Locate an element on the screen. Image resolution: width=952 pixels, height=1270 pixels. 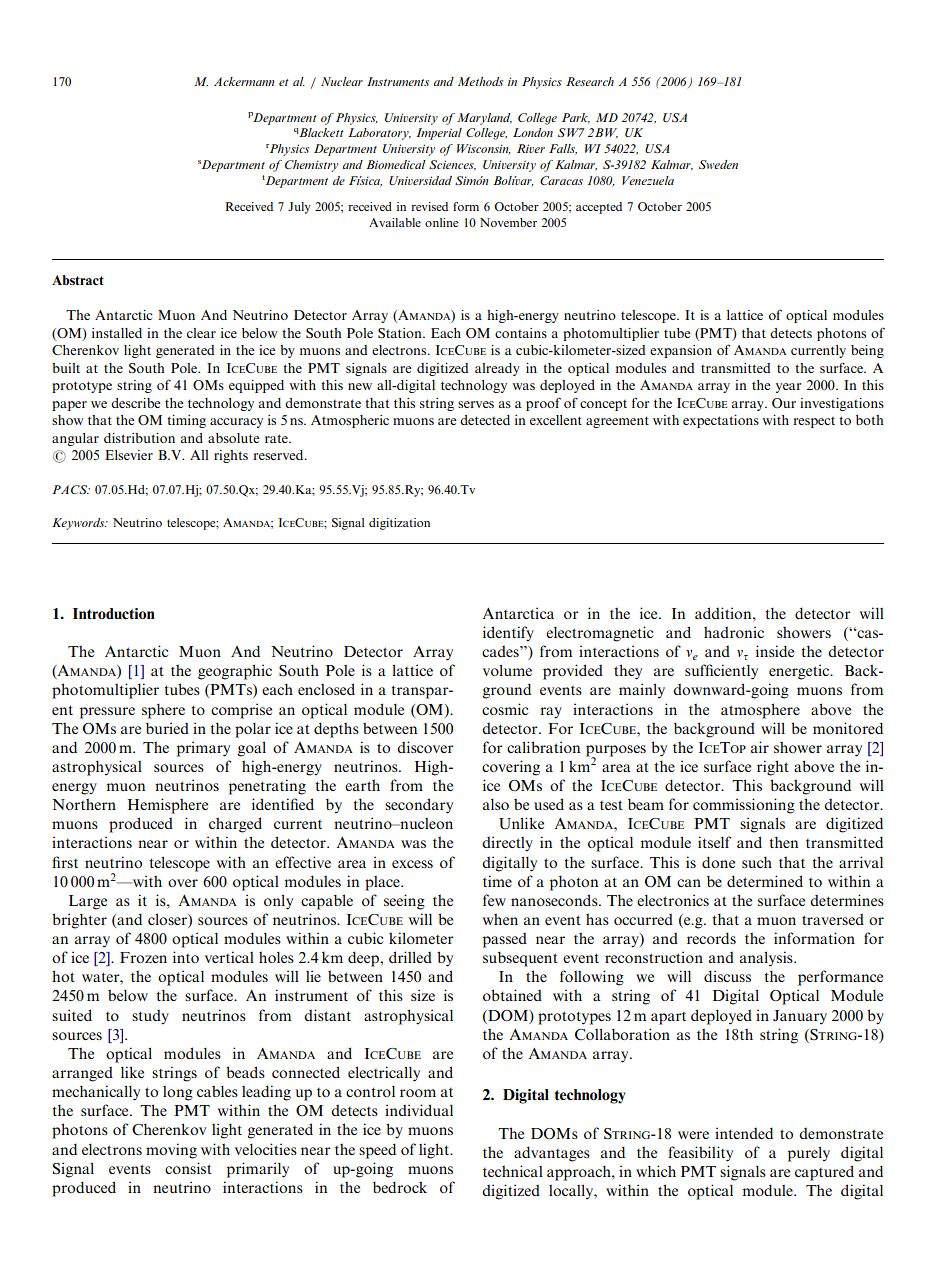
Introduction is located at coordinates (114, 613).
